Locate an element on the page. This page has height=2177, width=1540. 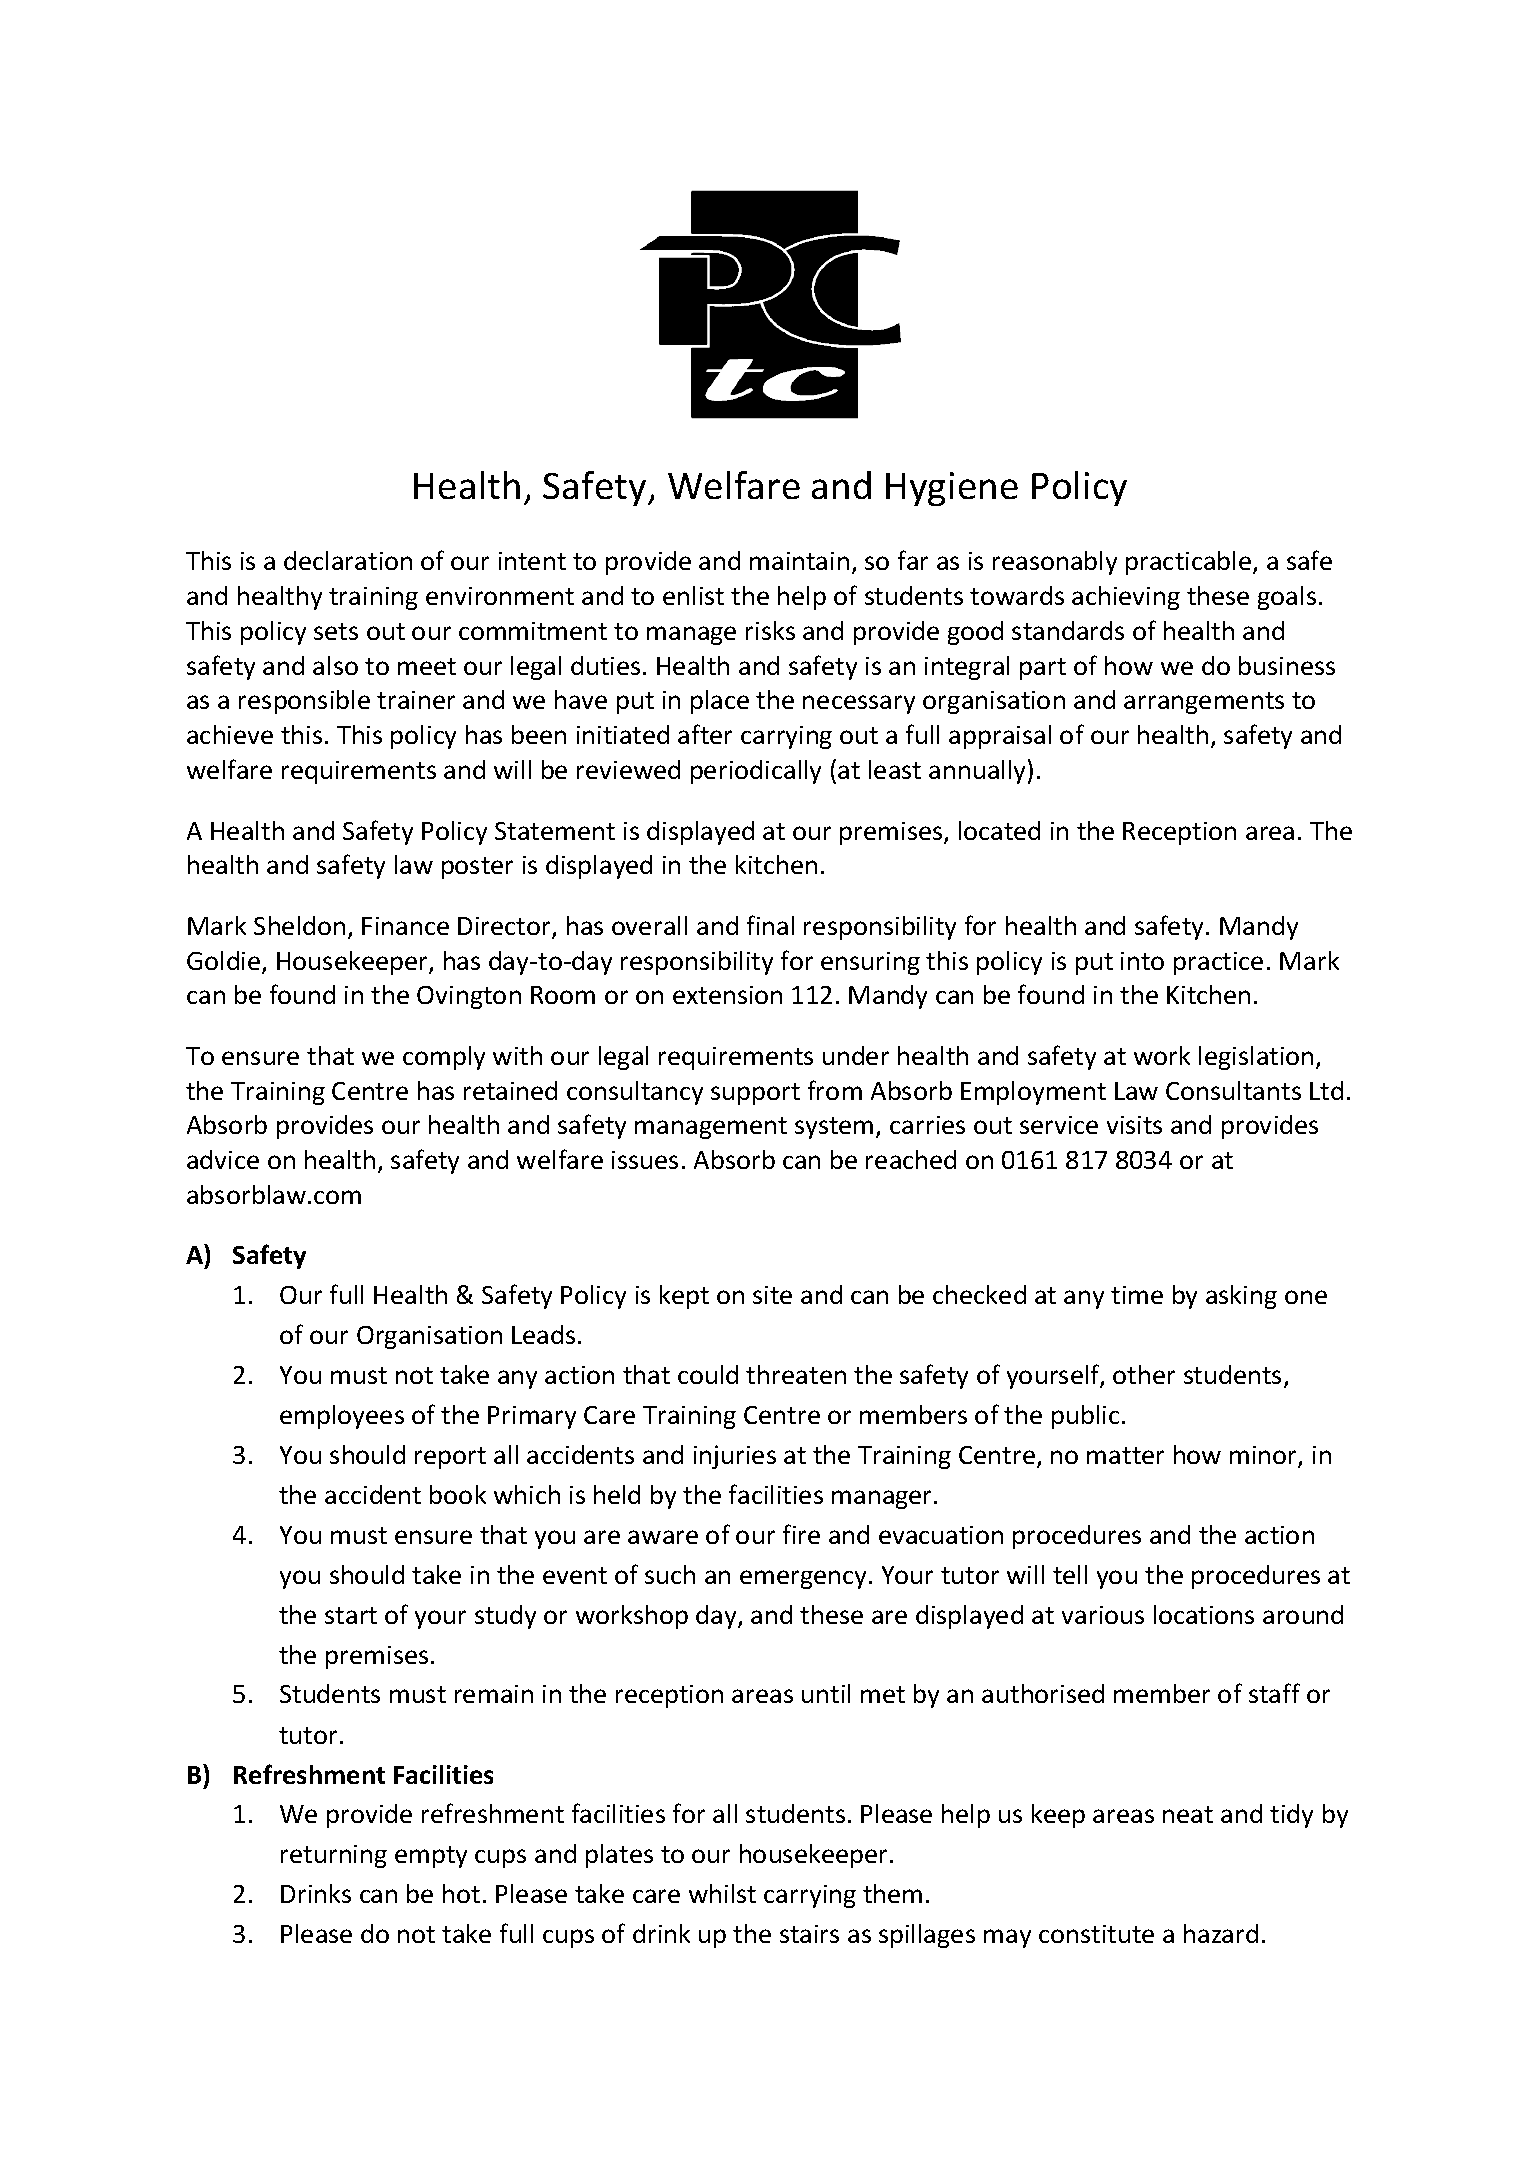
injuries is located at coordinates (735, 1457).
